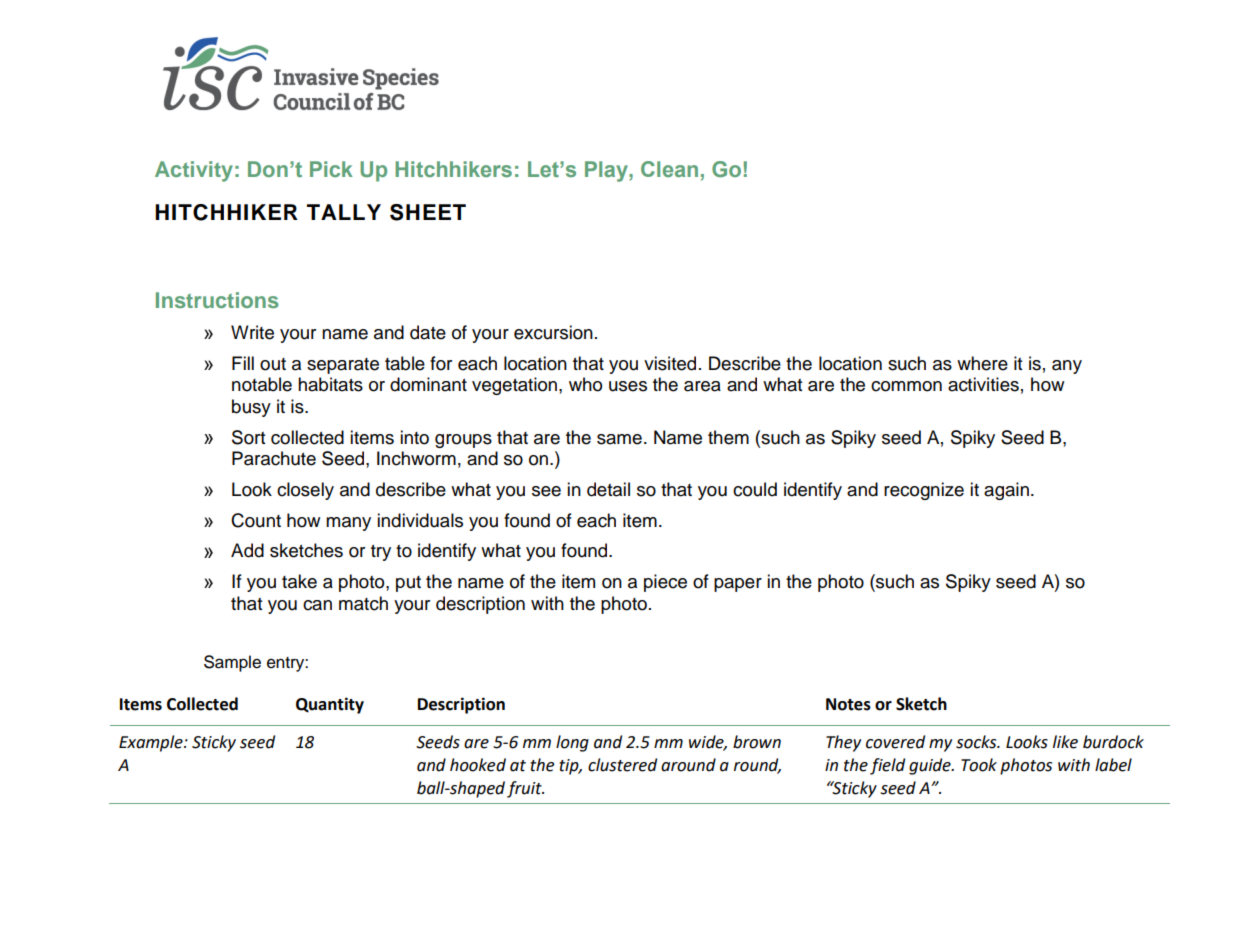  I want to click on again, so click(1006, 491).
